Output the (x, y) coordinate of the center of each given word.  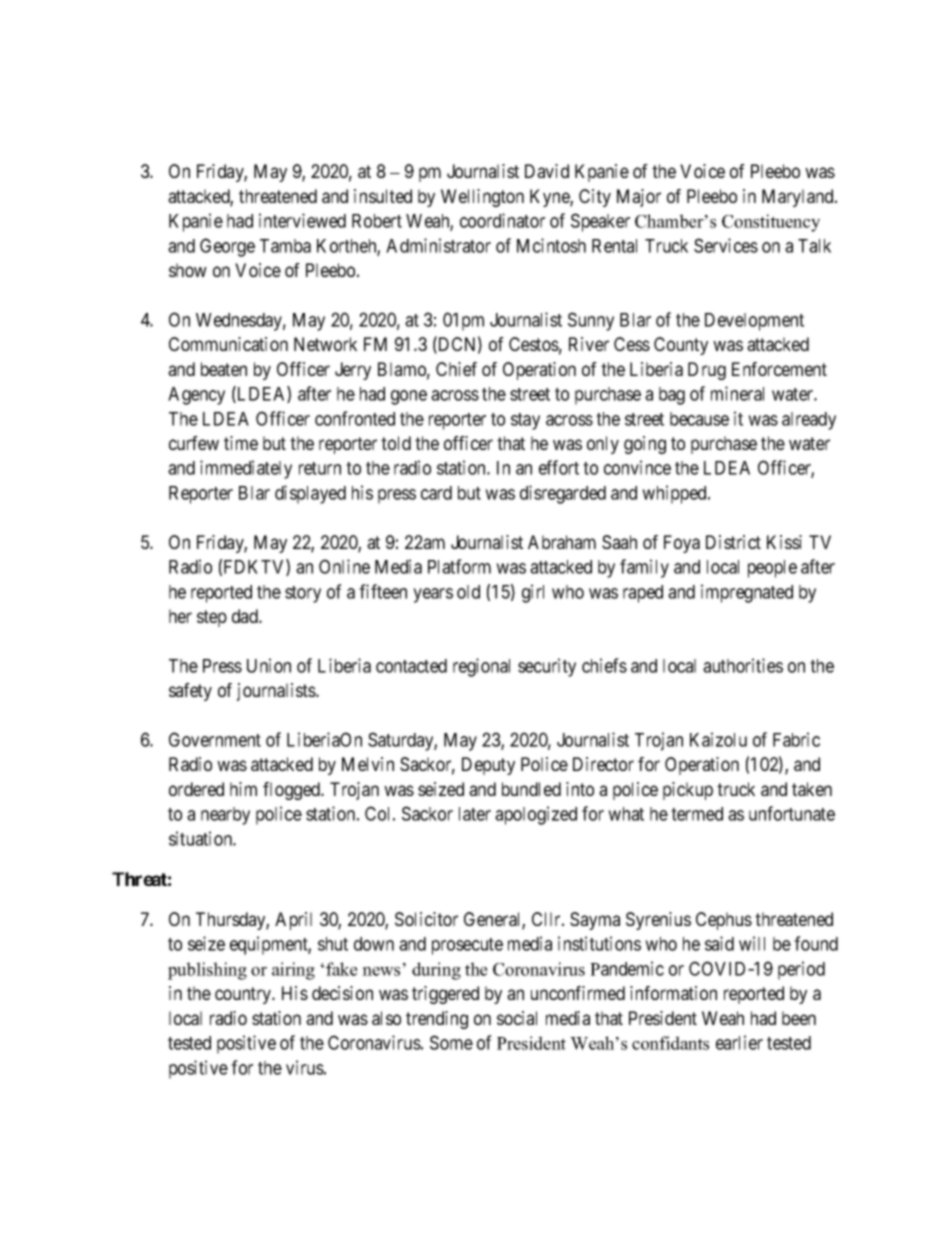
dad (246, 616)
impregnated (747, 593)
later (475, 814)
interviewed (302, 220)
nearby (225, 816)
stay (525, 421)
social (517, 1018)
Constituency (771, 223)
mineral (737, 393)
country (244, 995)
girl (533, 593)
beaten (224, 369)
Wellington (482, 198)
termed (697, 814)
